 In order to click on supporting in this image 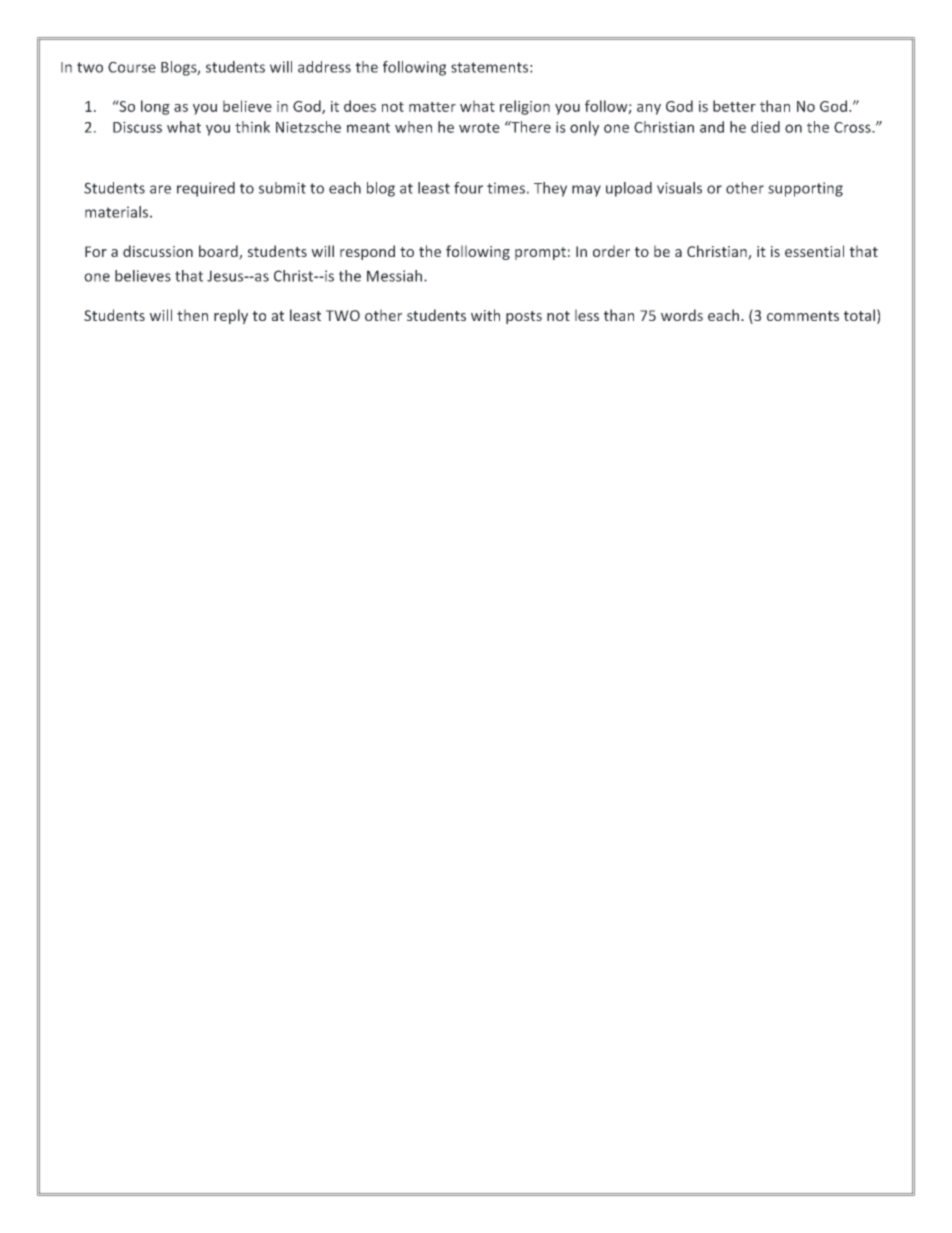, I will do `click(805, 189)`.
